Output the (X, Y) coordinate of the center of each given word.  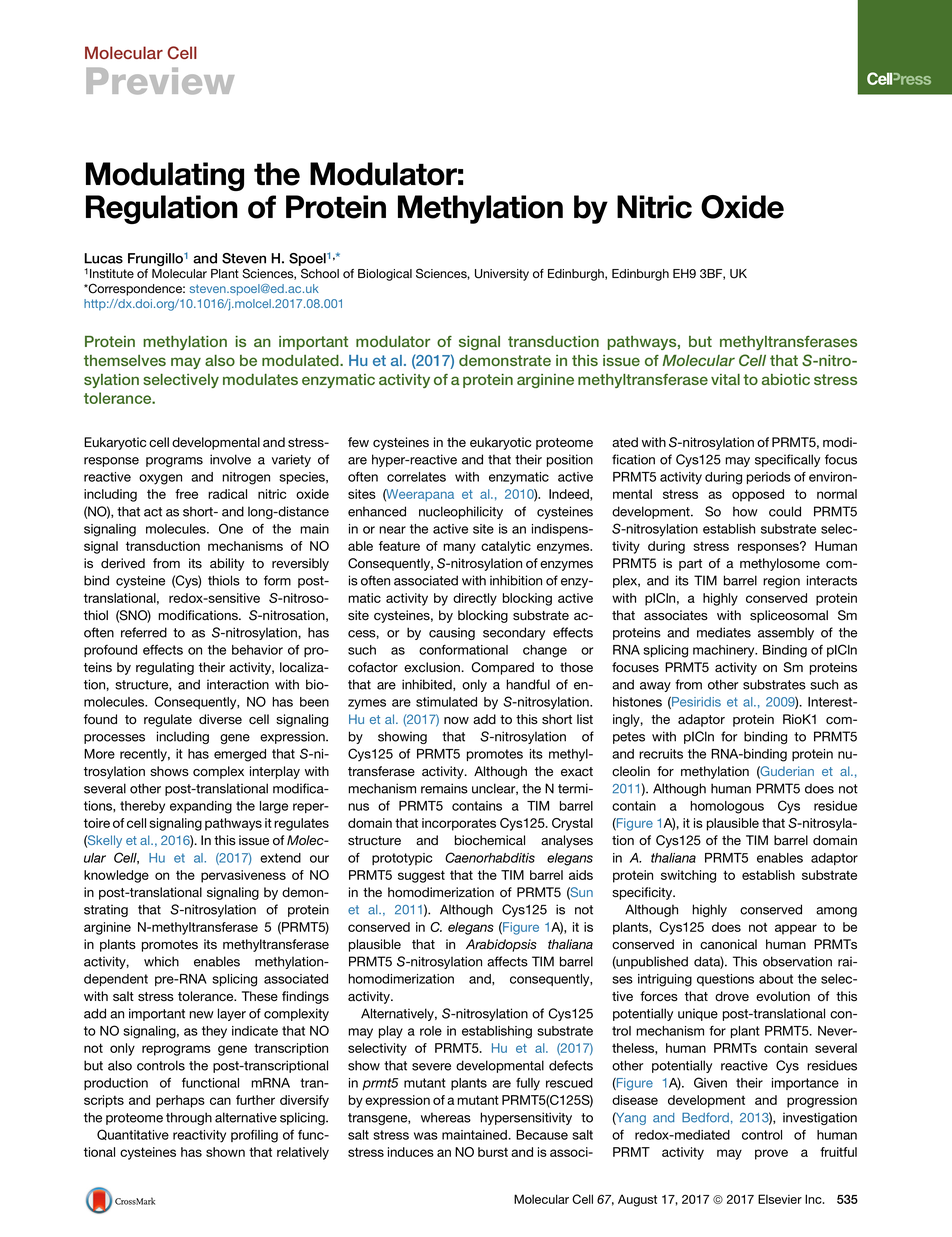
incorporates (459, 824)
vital (725, 379)
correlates (416, 477)
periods (769, 478)
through (189, 1118)
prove (771, 1154)
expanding (201, 807)
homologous (727, 807)
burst (493, 1152)
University (502, 275)
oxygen (160, 479)
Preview (160, 81)
